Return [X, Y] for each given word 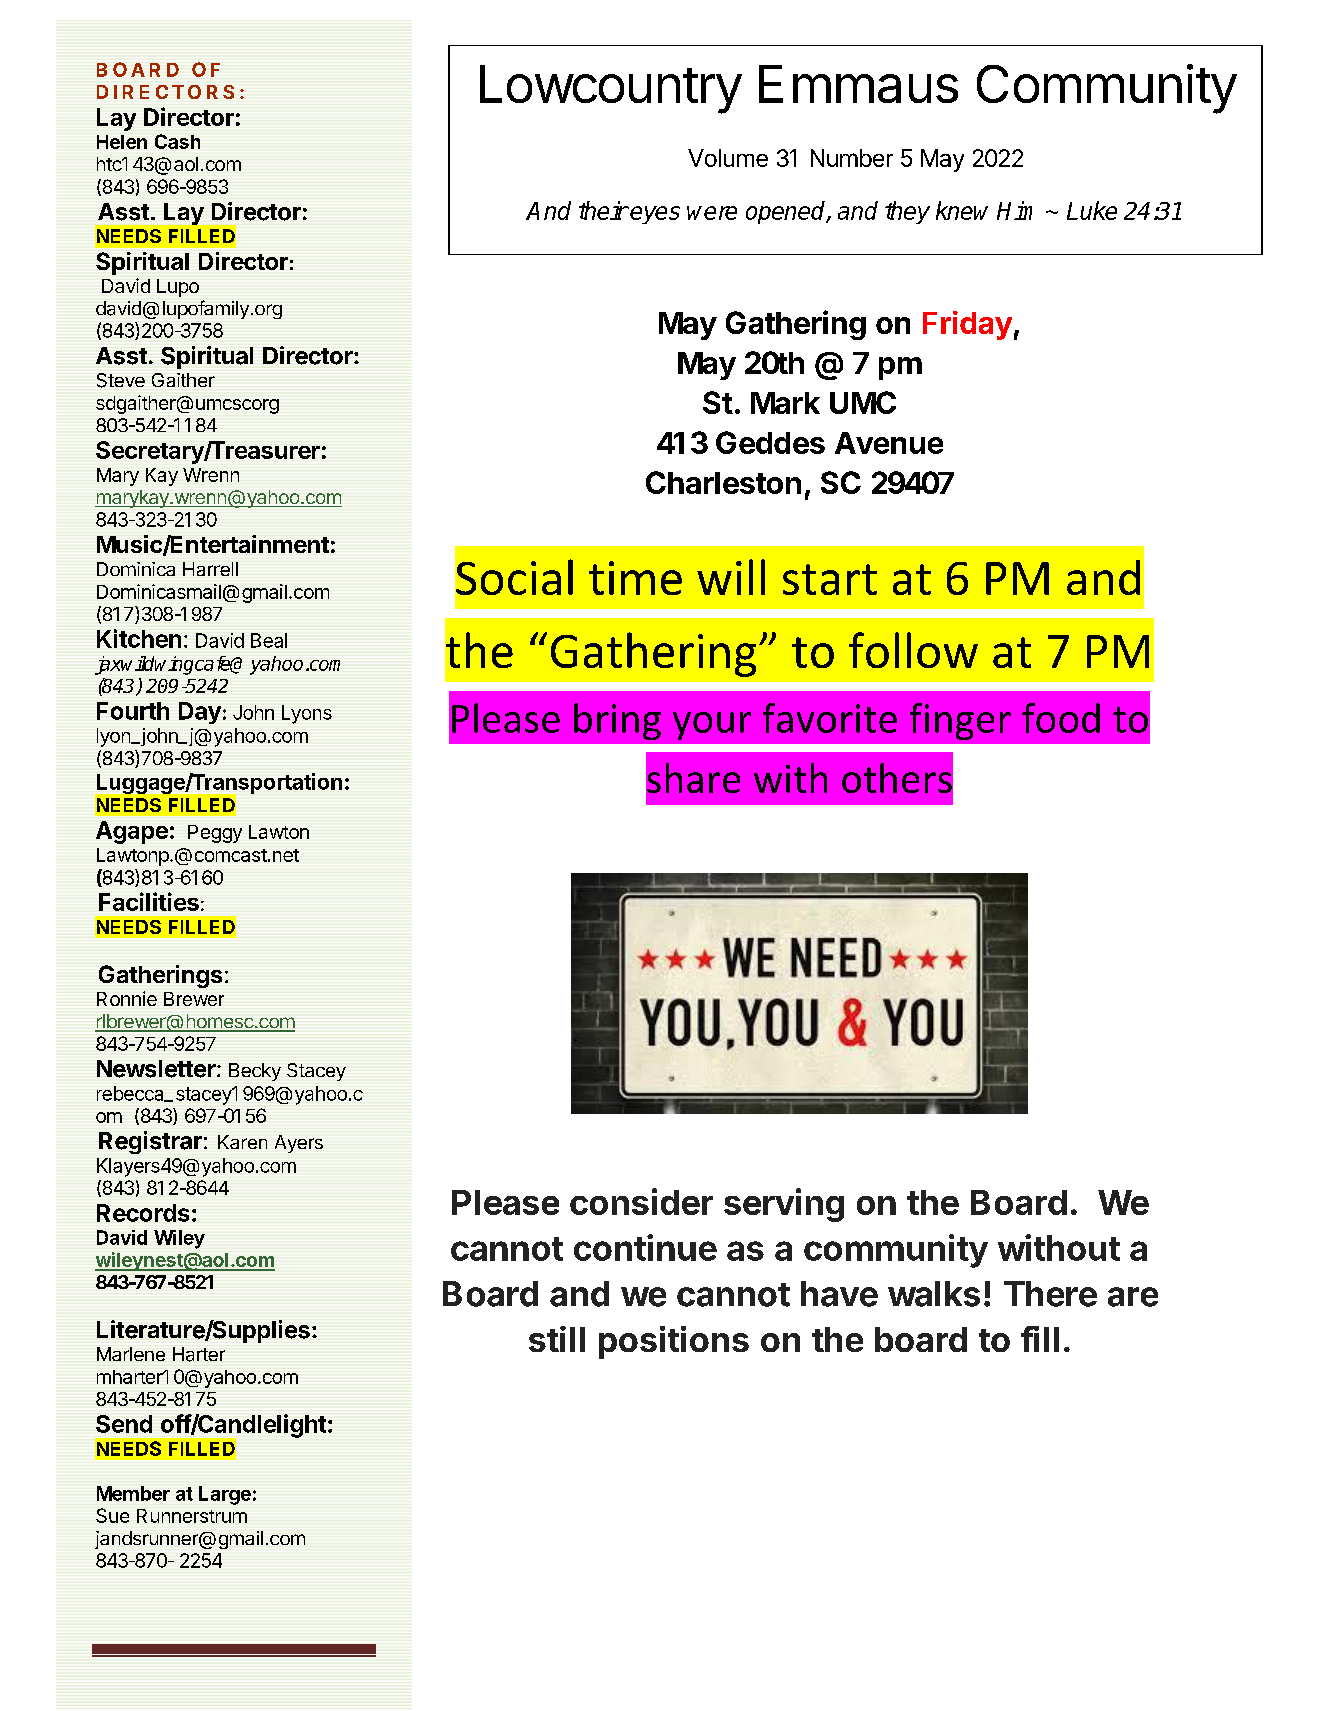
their [603, 210]
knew [962, 210]
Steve [121, 380]
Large [225, 1495]
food [1061, 718]
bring [617, 721]
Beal [269, 640]
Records [143, 1213]
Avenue [889, 443]
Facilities [149, 901]
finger [960, 721]
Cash [177, 141]
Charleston [723, 482]
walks [934, 1294]
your [712, 726]
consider [641, 1201]
